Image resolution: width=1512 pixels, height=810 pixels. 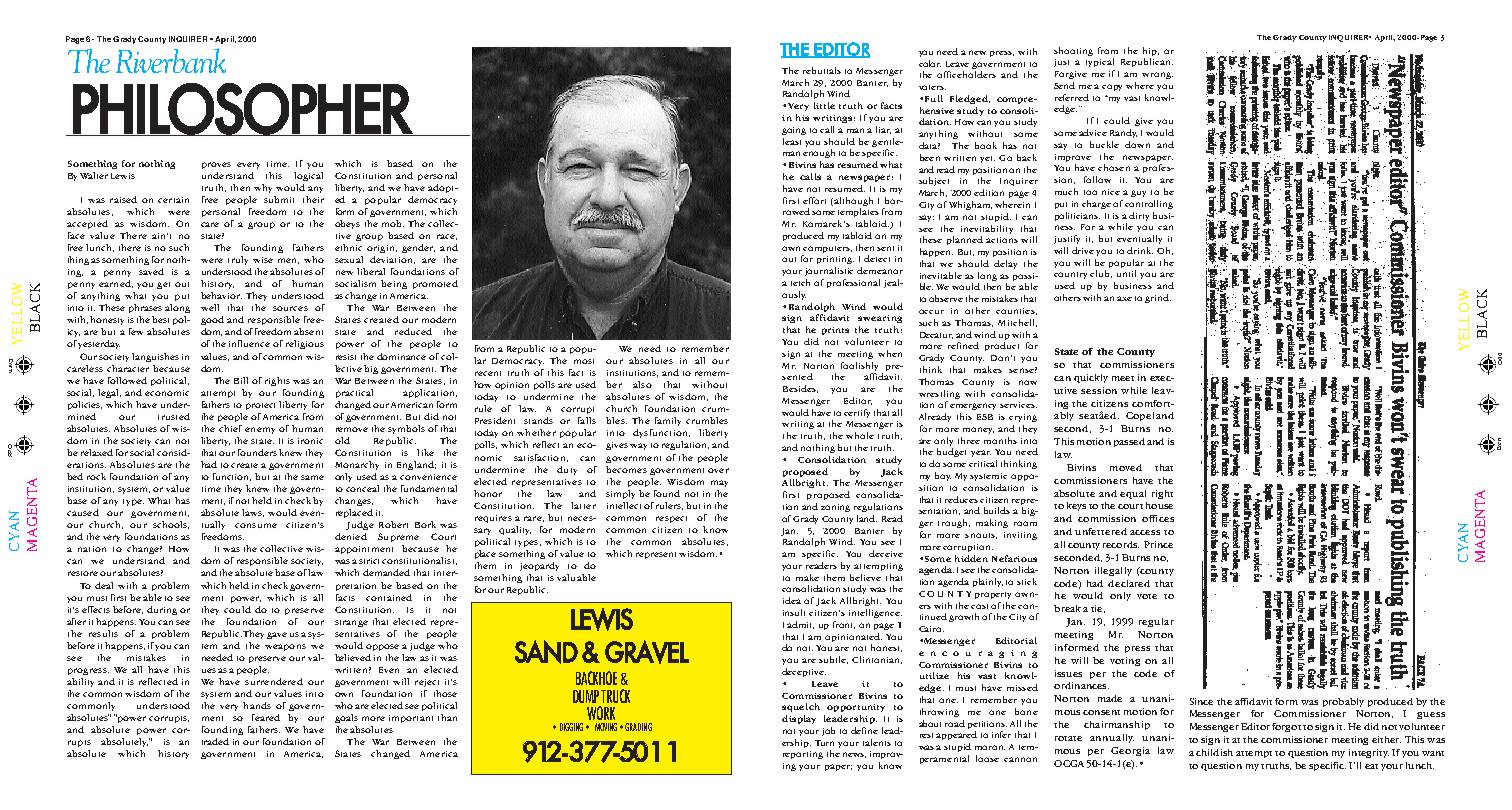 What do you see at coordinates (1157, 75) in the screenshot?
I see `wrong` at bounding box center [1157, 75].
